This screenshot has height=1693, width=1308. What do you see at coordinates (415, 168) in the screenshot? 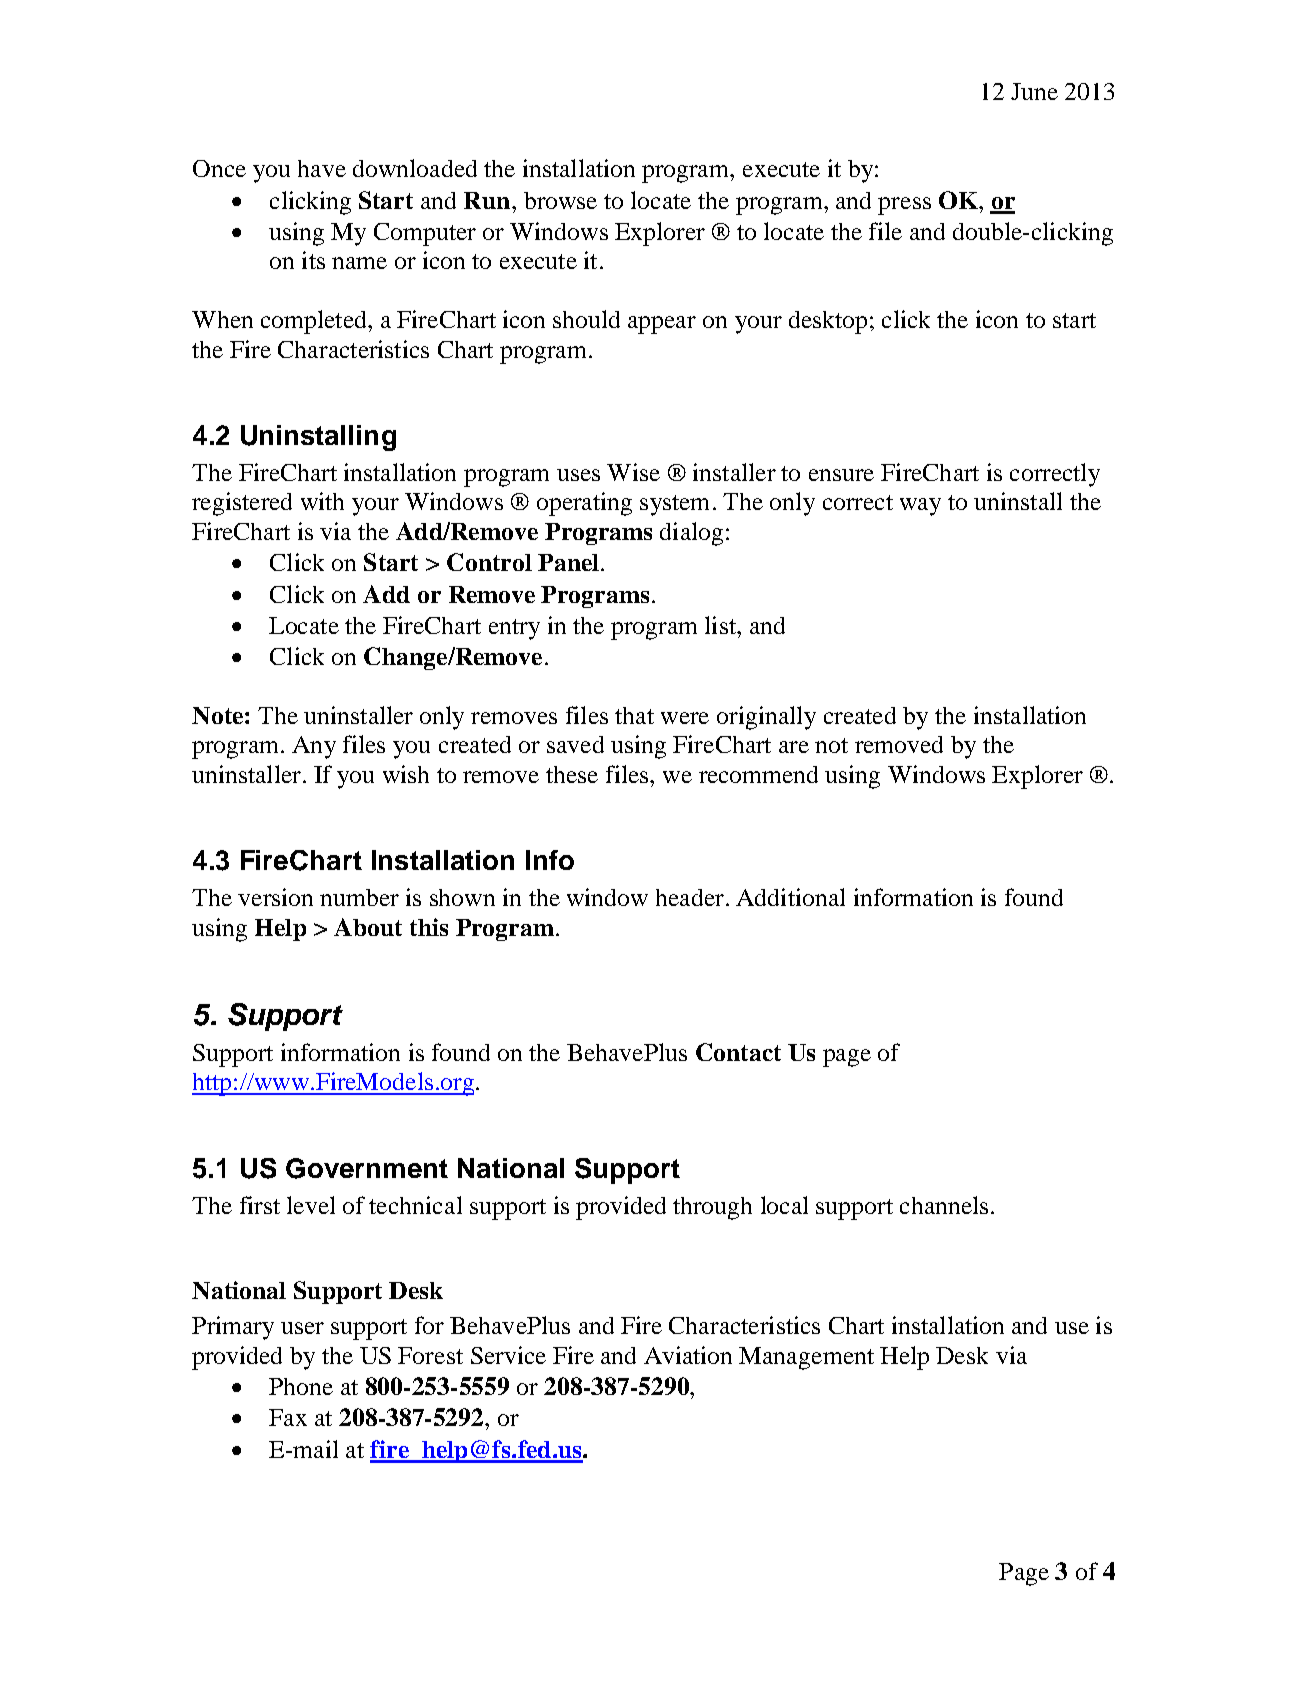
I see `downloaded` at bounding box center [415, 168].
